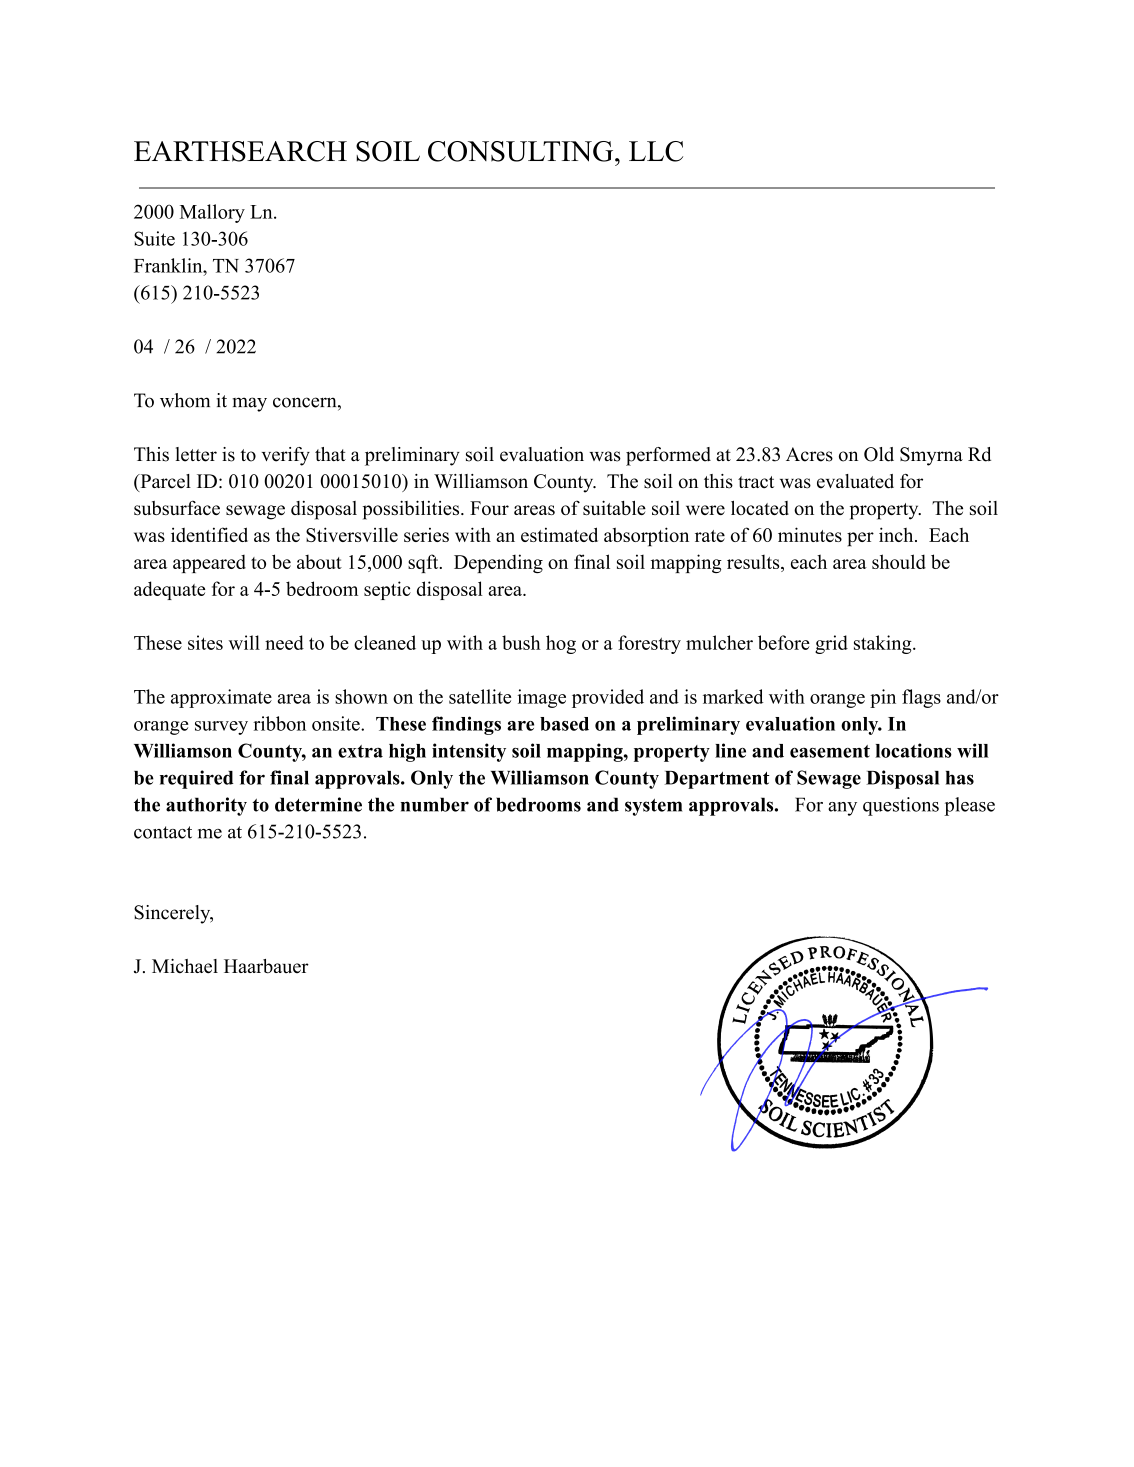  I want to click on Michael, so click(185, 966).
